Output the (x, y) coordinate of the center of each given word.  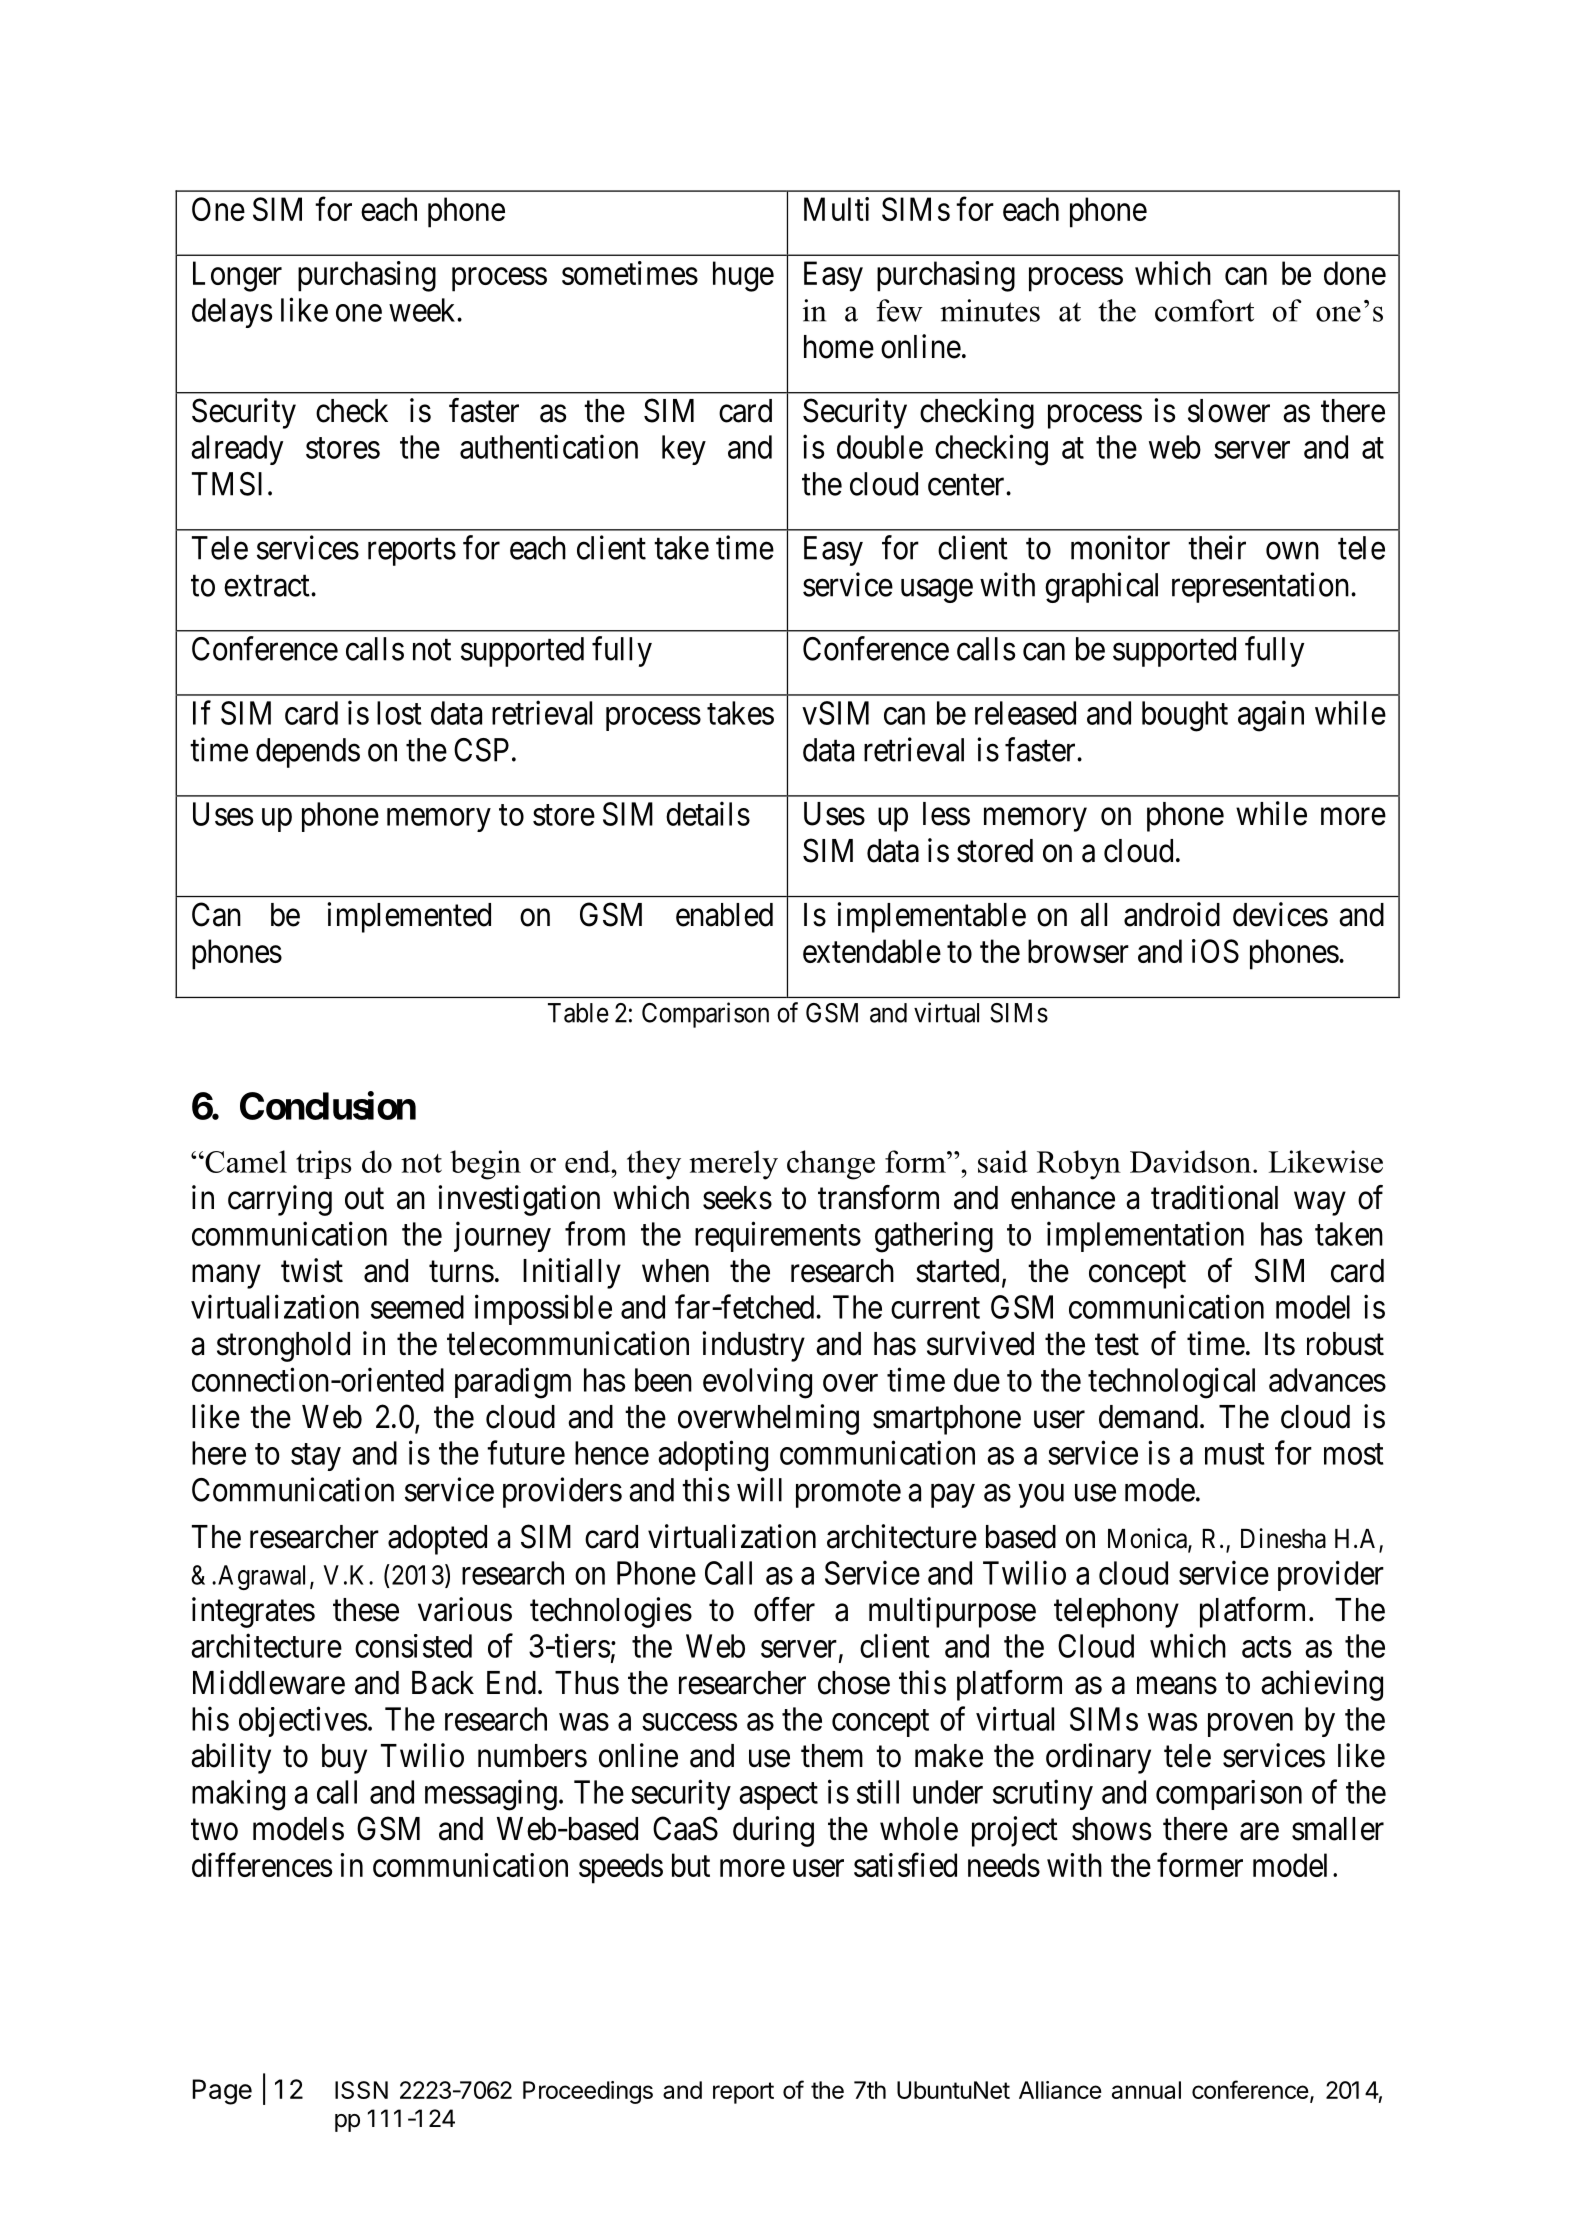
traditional (1214, 1197)
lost (399, 713)
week (423, 310)
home (839, 347)
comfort (1204, 310)
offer (784, 1609)
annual (1146, 2090)
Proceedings (588, 2092)
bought (1185, 716)
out (364, 1199)
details (708, 813)
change (831, 1165)
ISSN (361, 2090)
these (366, 1610)
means (1177, 1686)
